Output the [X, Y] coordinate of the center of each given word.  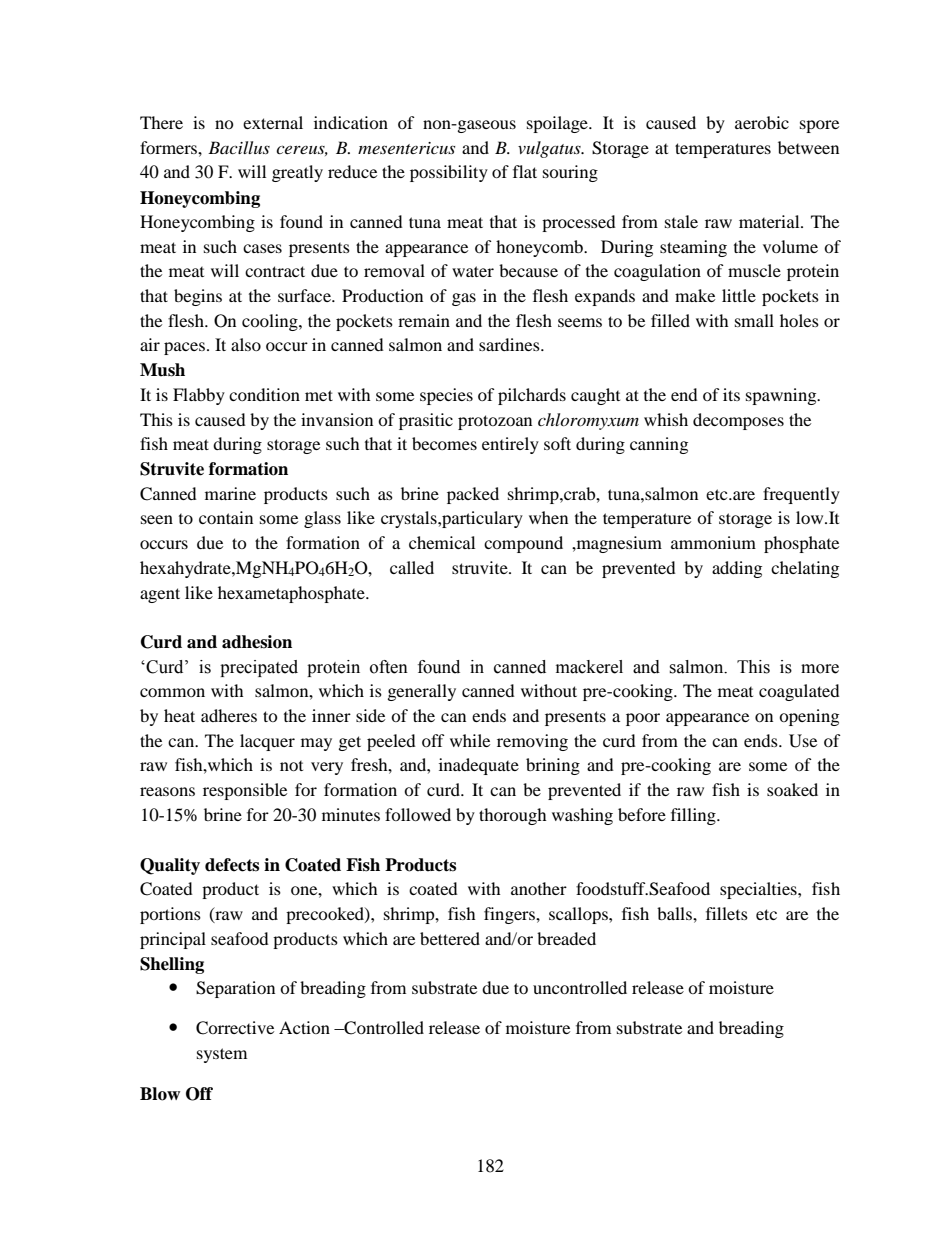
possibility [449, 173]
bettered [450, 938]
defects [232, 865]
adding [737, 569]
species [446, 396]
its [731, 394]
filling [694, 816]
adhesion [257, 642]
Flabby [199, 396]
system [222, 1055]
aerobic [762, 122]
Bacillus [239, 147]
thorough [513, 816]
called [412, 567]
